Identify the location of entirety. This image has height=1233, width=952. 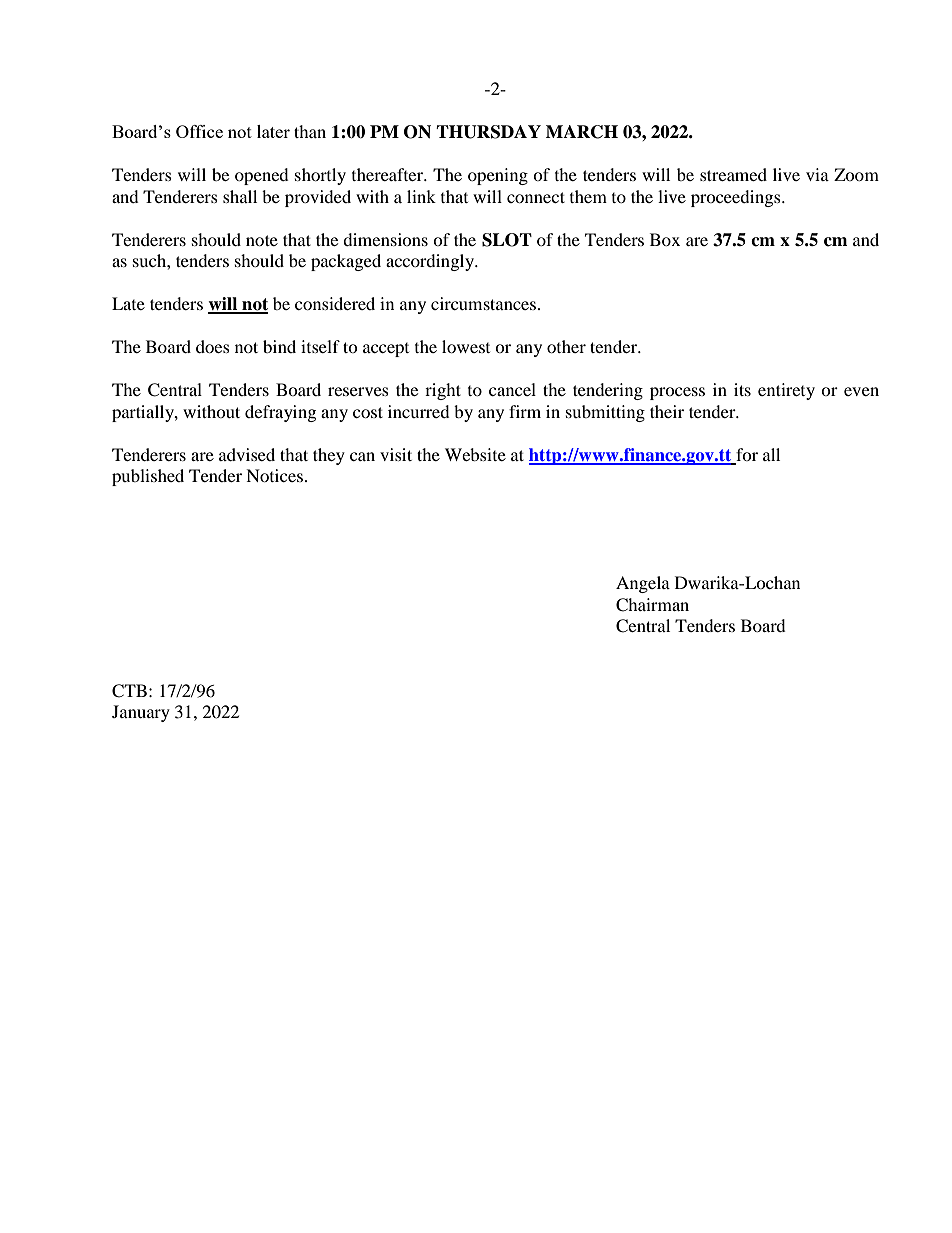
(786, 391).
